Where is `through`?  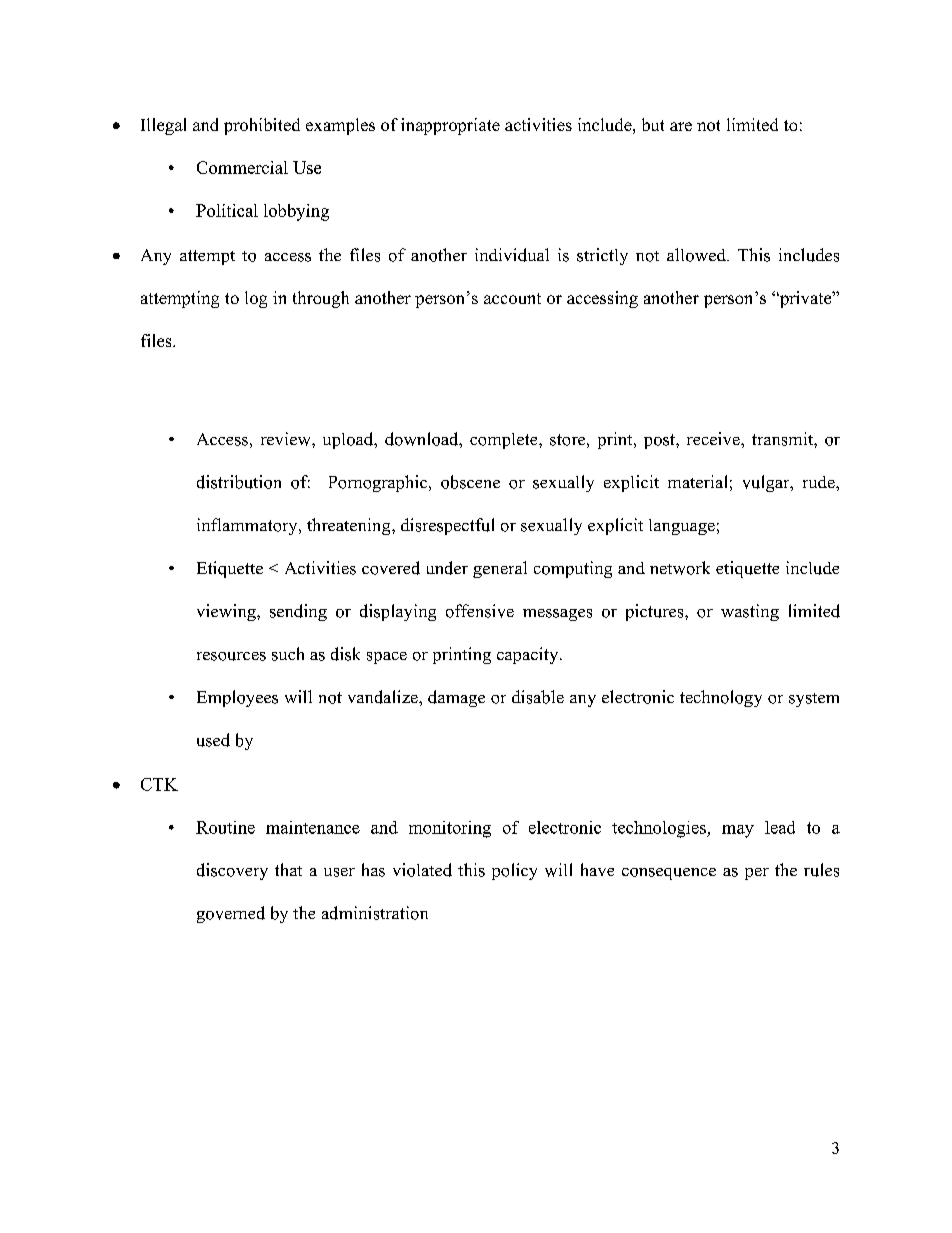 through is located at coordinates (321, 299).
